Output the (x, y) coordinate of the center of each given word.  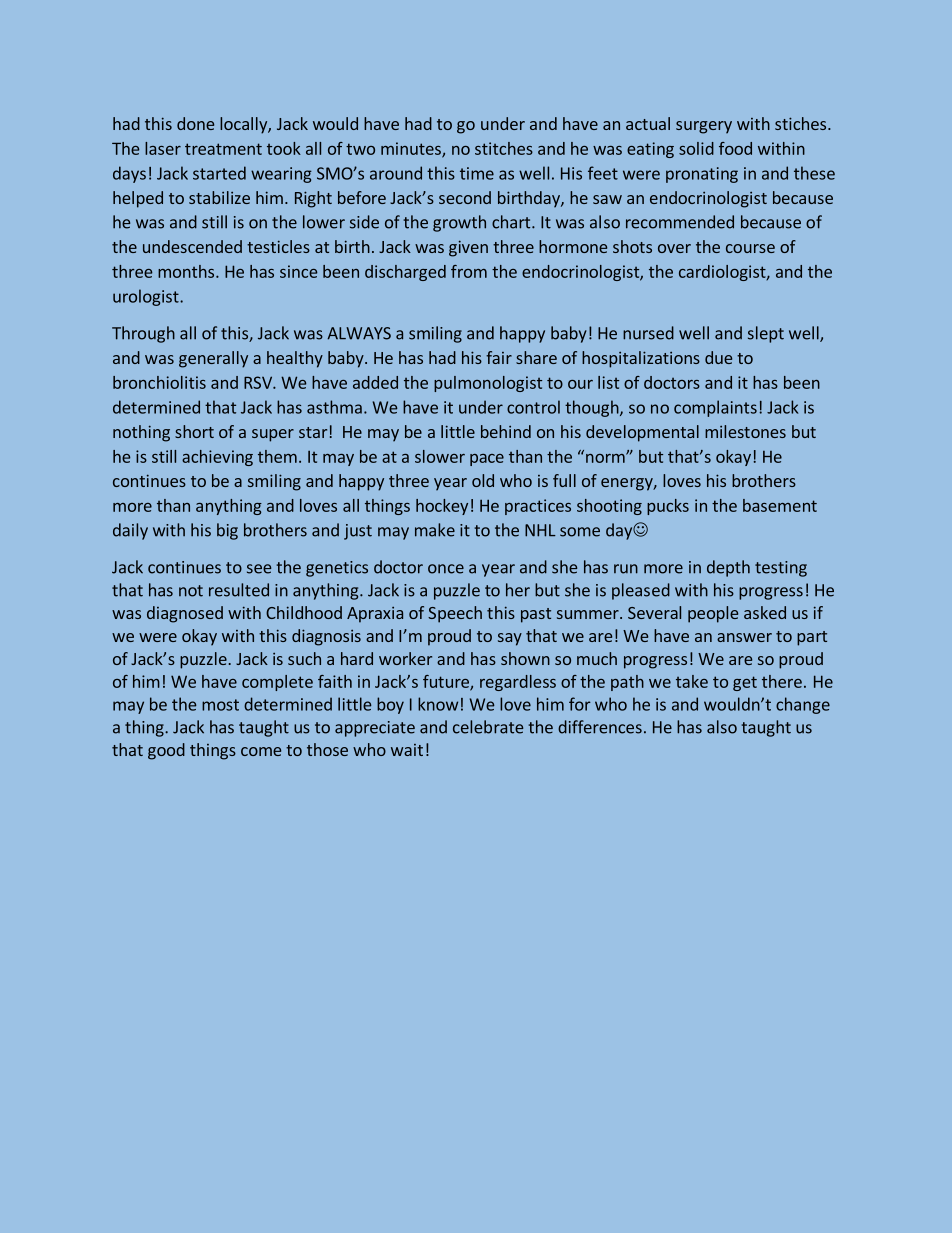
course (750, 248)
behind (506, 431)
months (187, 271)
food (735, 148)
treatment (223, 149)
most (220, 705)
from (469, 271)
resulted (239, 590)
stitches (504, 148)
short (194, 431)
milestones (745, 431)
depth (728, 568)
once (446, 569)
